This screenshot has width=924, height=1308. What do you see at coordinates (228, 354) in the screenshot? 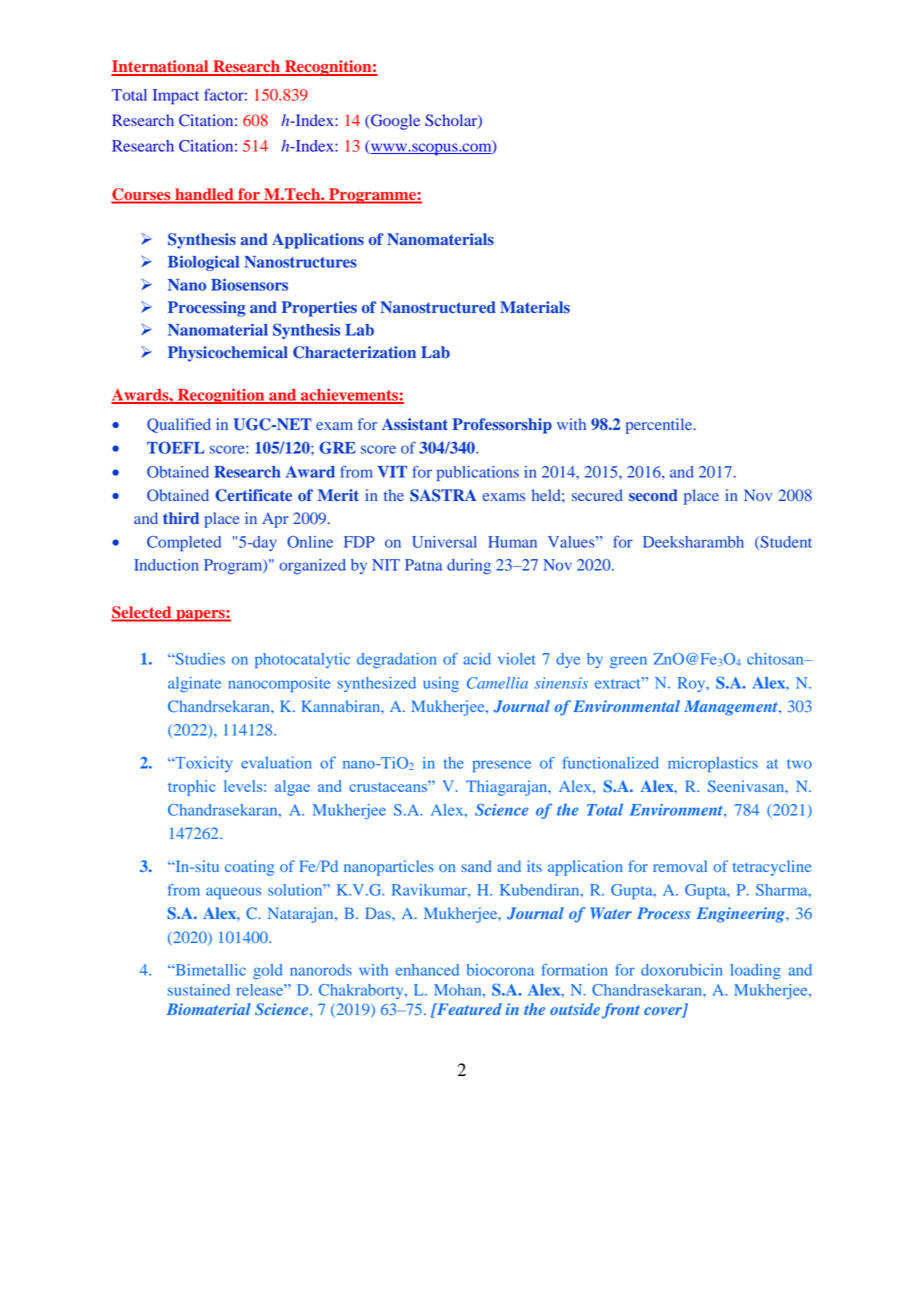
I see `Physicochemical` at bounding box center [228, 354].
